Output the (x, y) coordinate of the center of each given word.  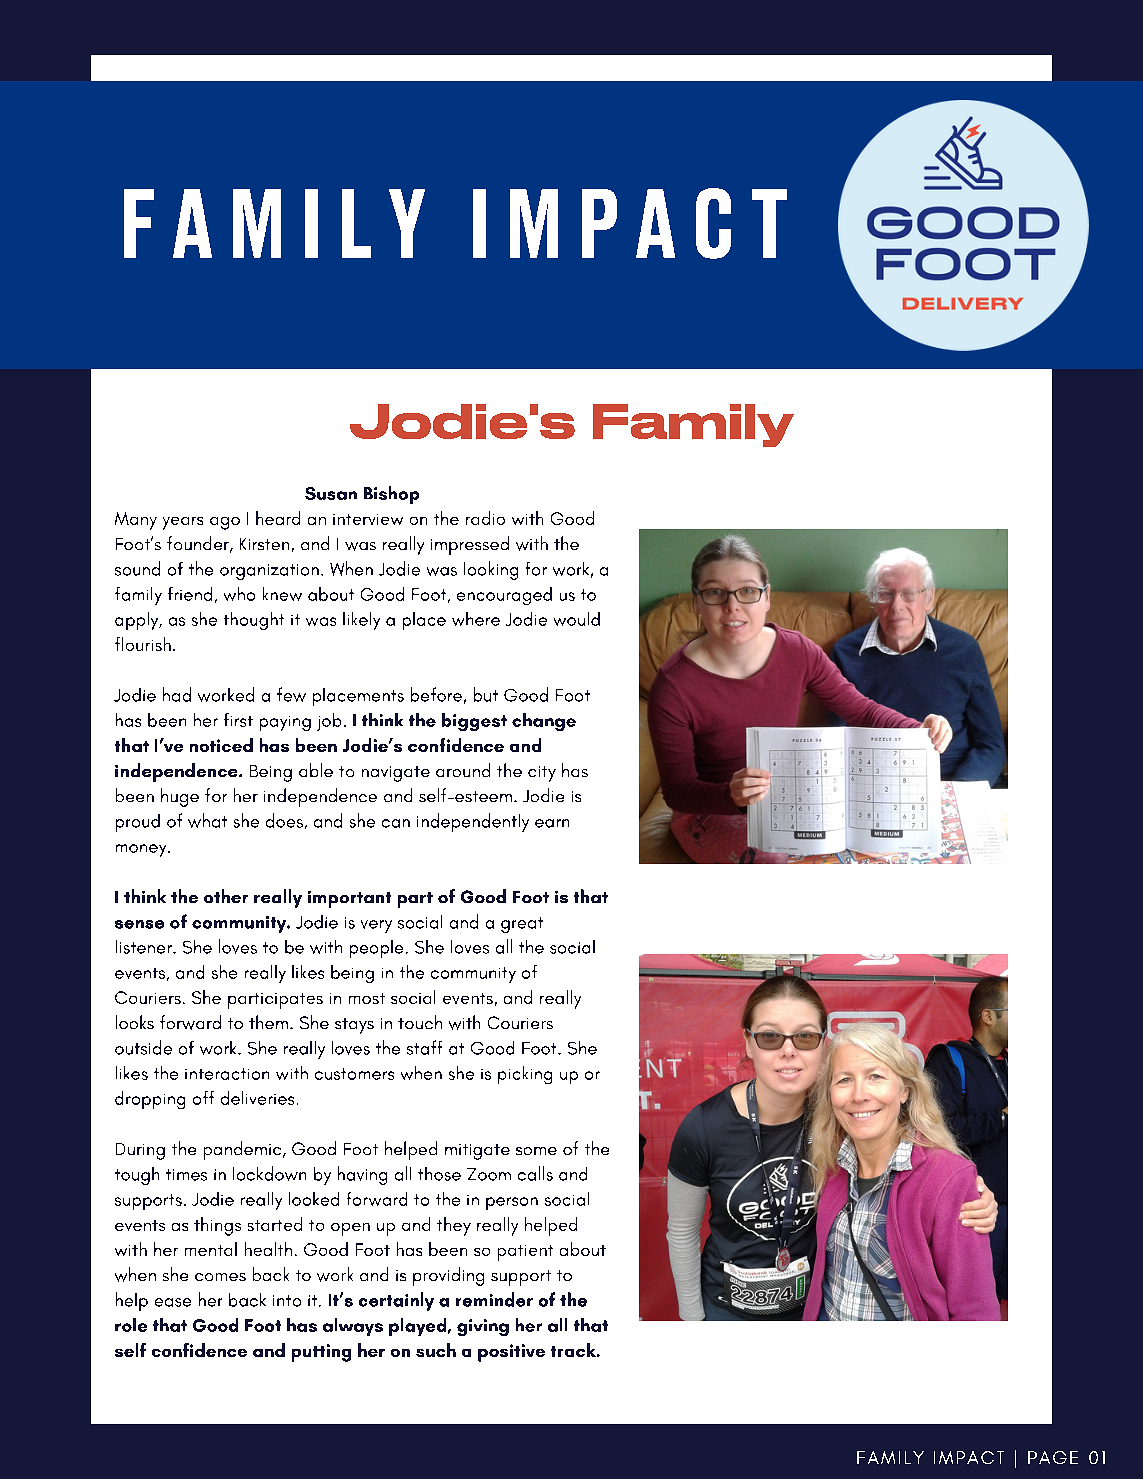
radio (485, 518)
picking (525, 1075)
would (577, 619)
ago (225, 523)
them (268, 1022)
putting (321, 1353)
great (522, 925)
